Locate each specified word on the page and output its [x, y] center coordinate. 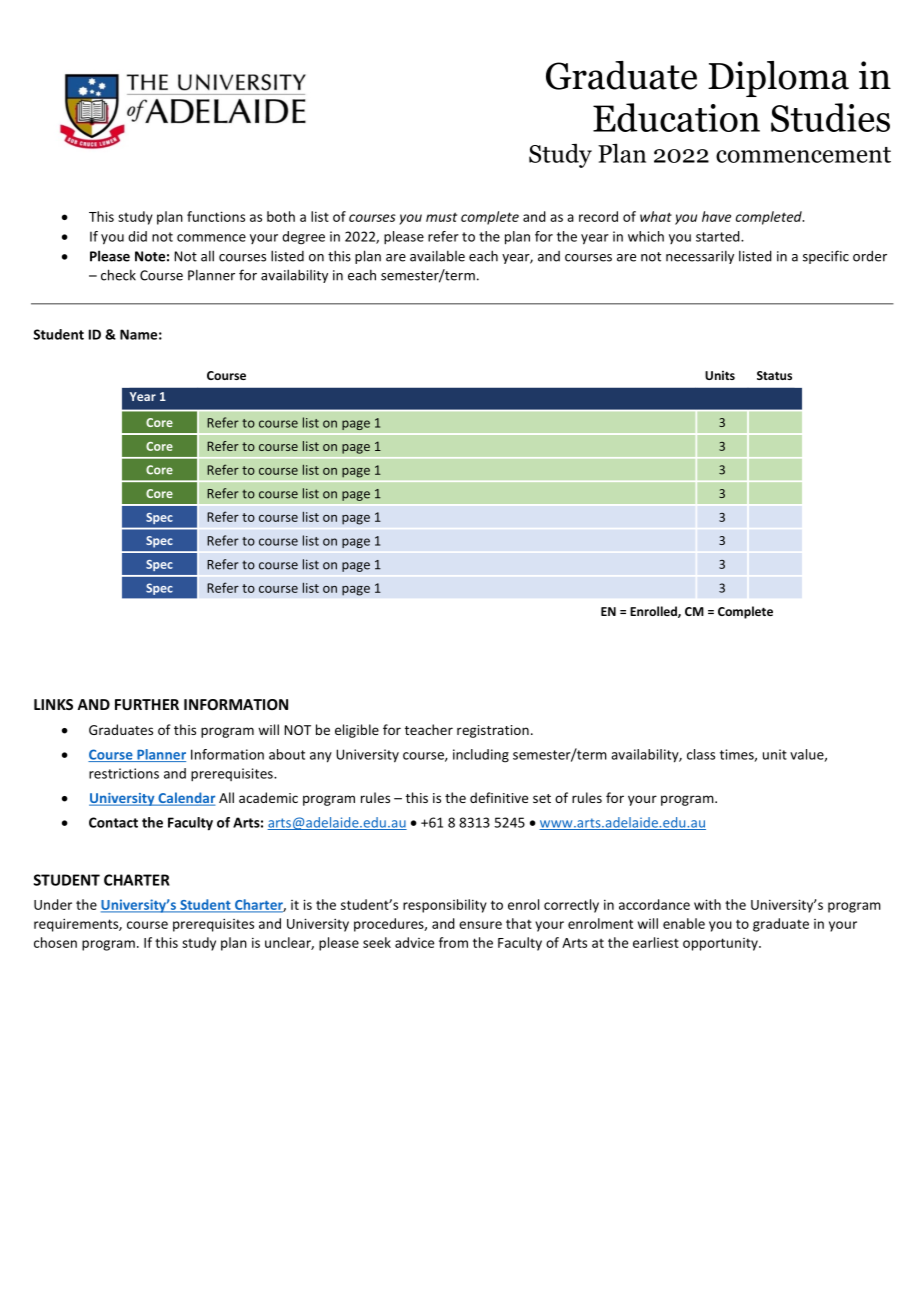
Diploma [778, 79]
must [441, 217]
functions [216, 216]
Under [53, 904]
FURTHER [147, 704]
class [701, 754]
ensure [480, 925]
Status [774, 375]
